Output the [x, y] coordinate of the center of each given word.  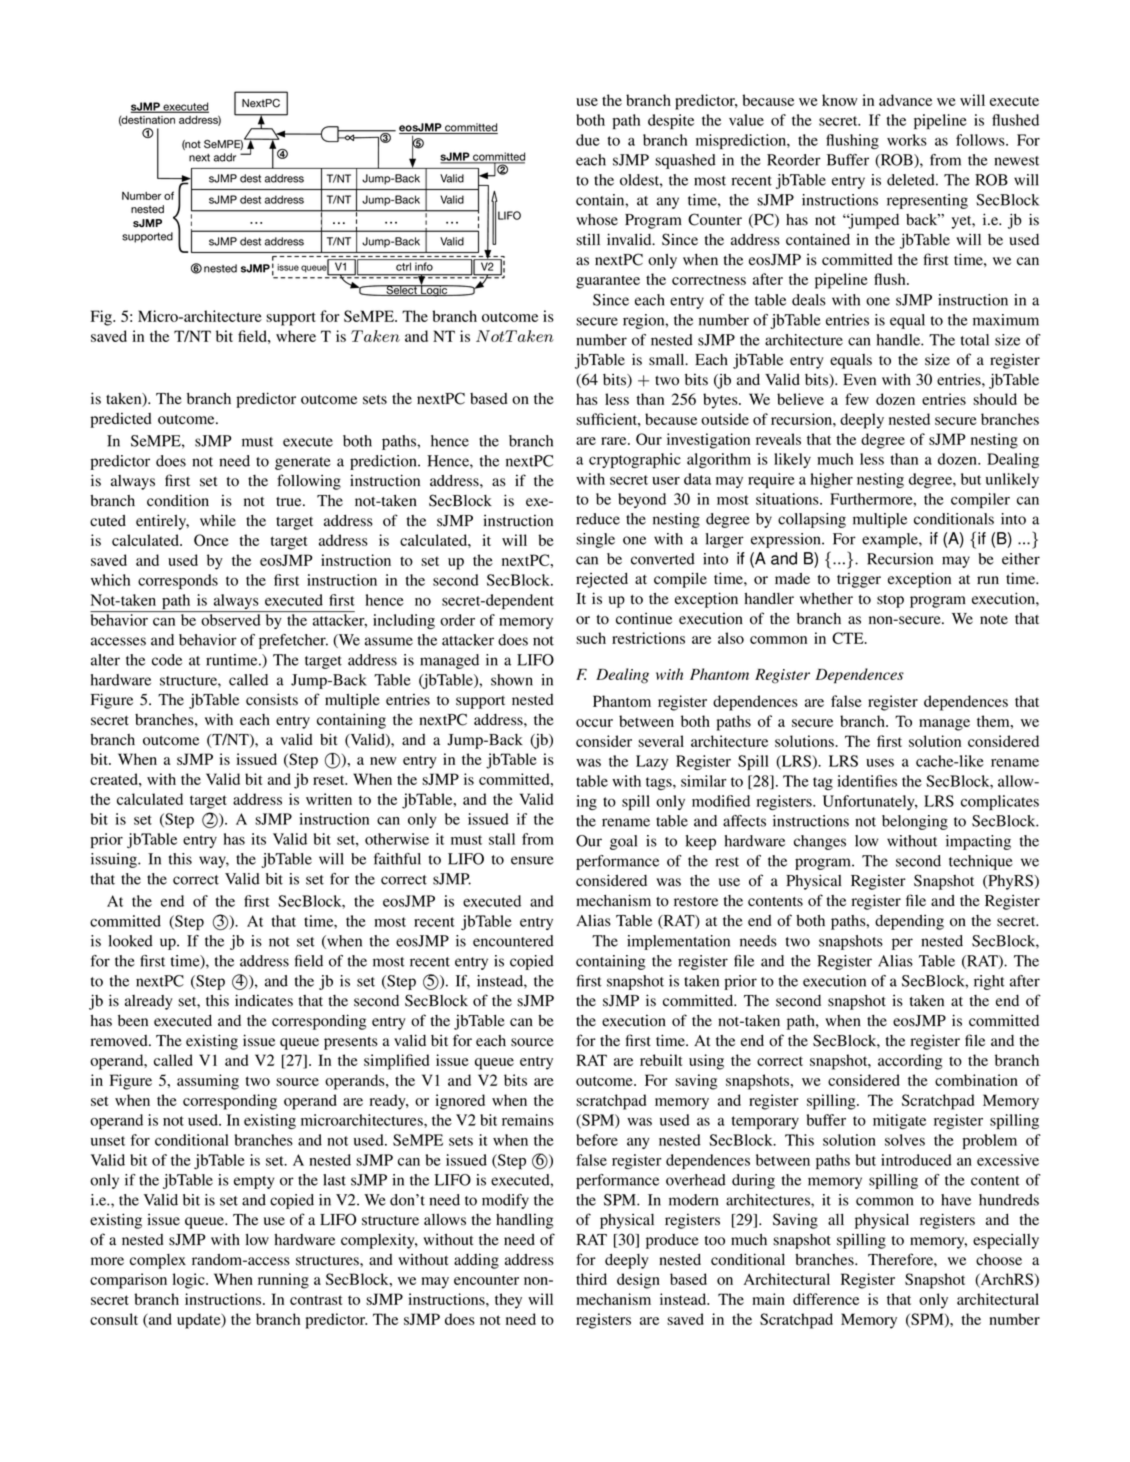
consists [272, 699]
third [591, 1279]
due [588, 140]
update [200, 1321]
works [907, 140]
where [296, 336]
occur [594, 723]
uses [880, 762]
